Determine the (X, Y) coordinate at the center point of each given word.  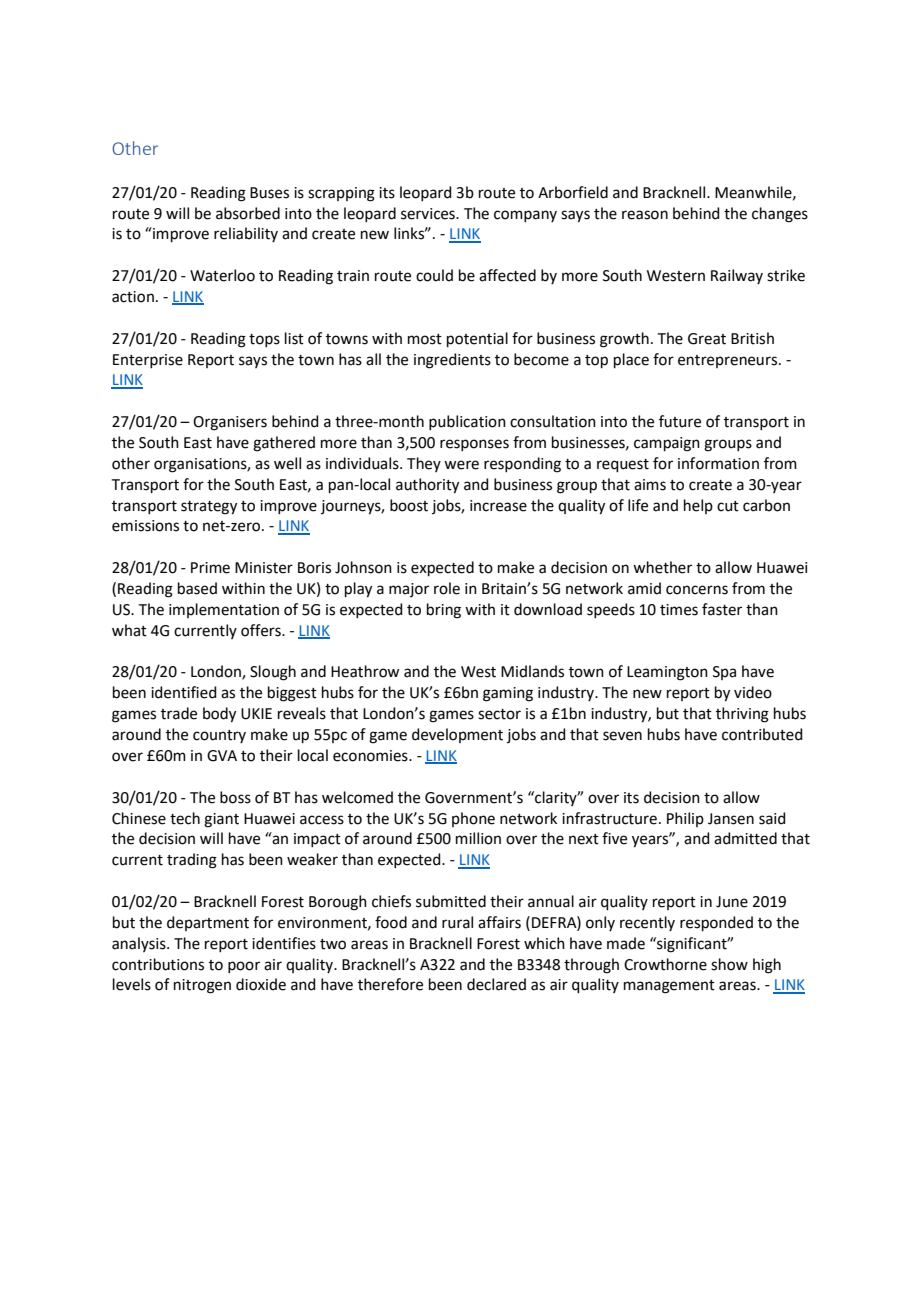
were (461, 465)
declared (496, 984)
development (457, 735)
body (219, 715)
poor (244, 967)
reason (645, 215)
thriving (742, 715)
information (718, 463)
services (429, 214)
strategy (209, 508)
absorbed (248, 213)
